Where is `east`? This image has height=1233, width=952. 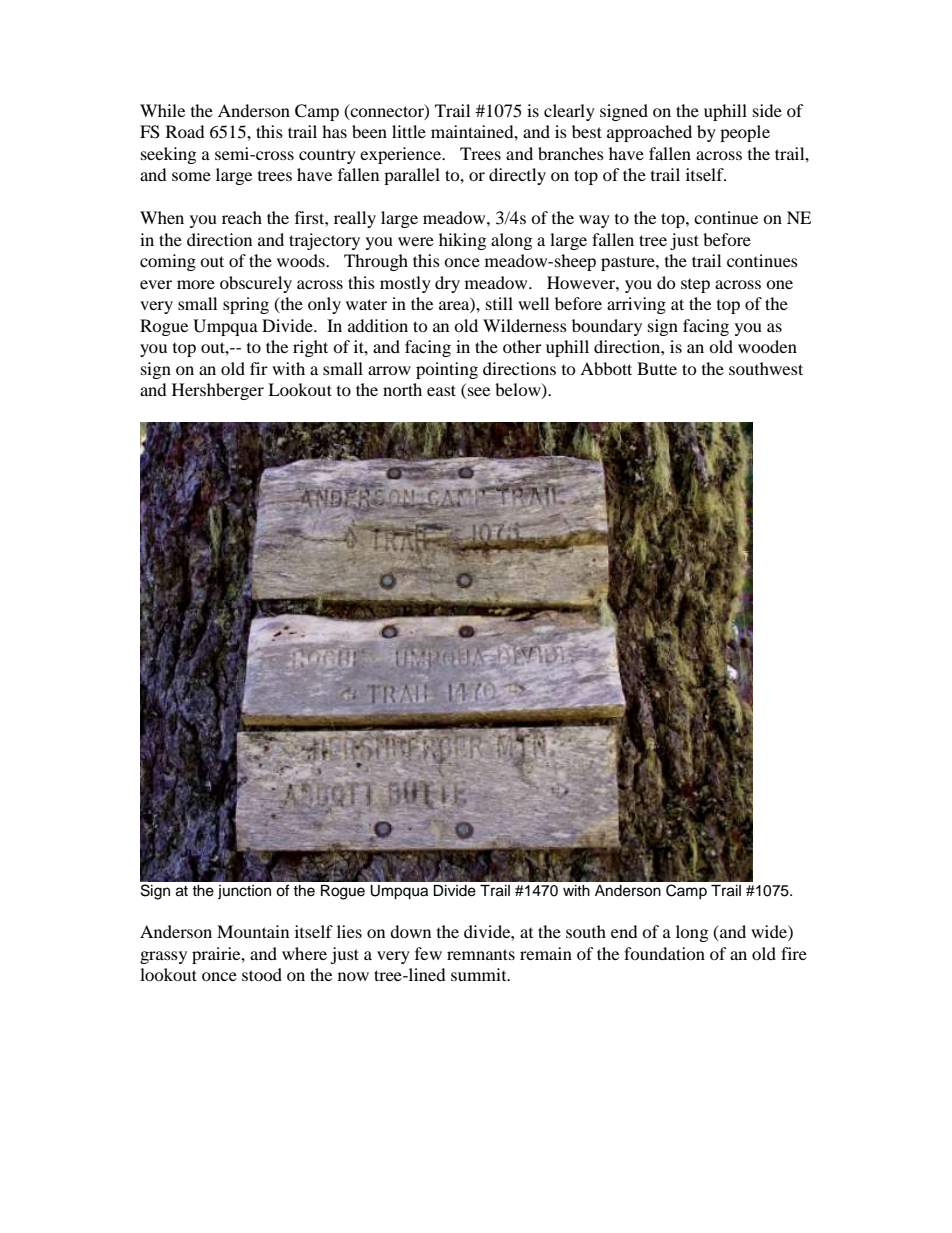 east is located at coordinates (441, 390).
